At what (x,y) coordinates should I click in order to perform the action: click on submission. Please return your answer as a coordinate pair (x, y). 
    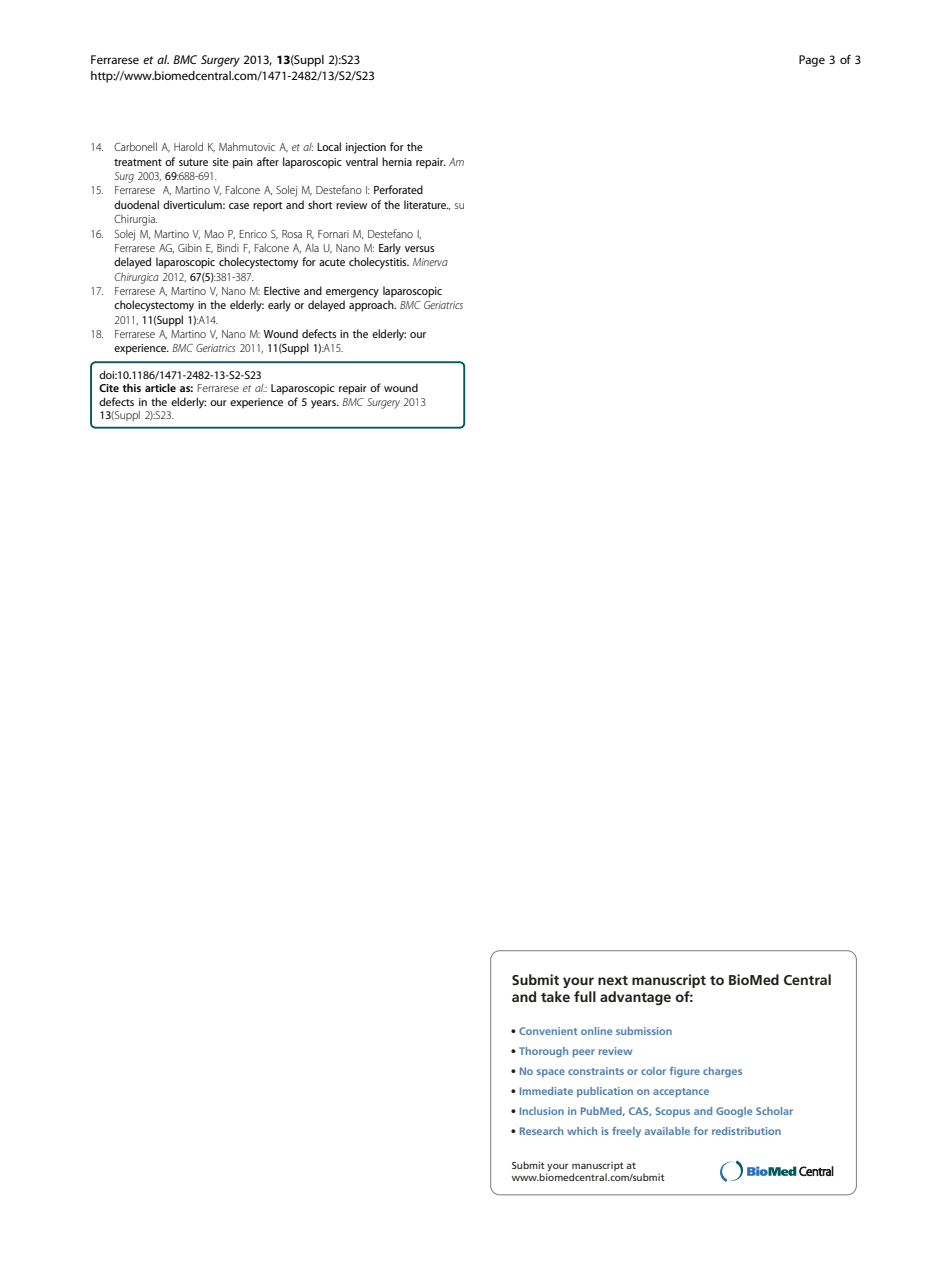
    Looking at the image, I should click on (644, 1031).
